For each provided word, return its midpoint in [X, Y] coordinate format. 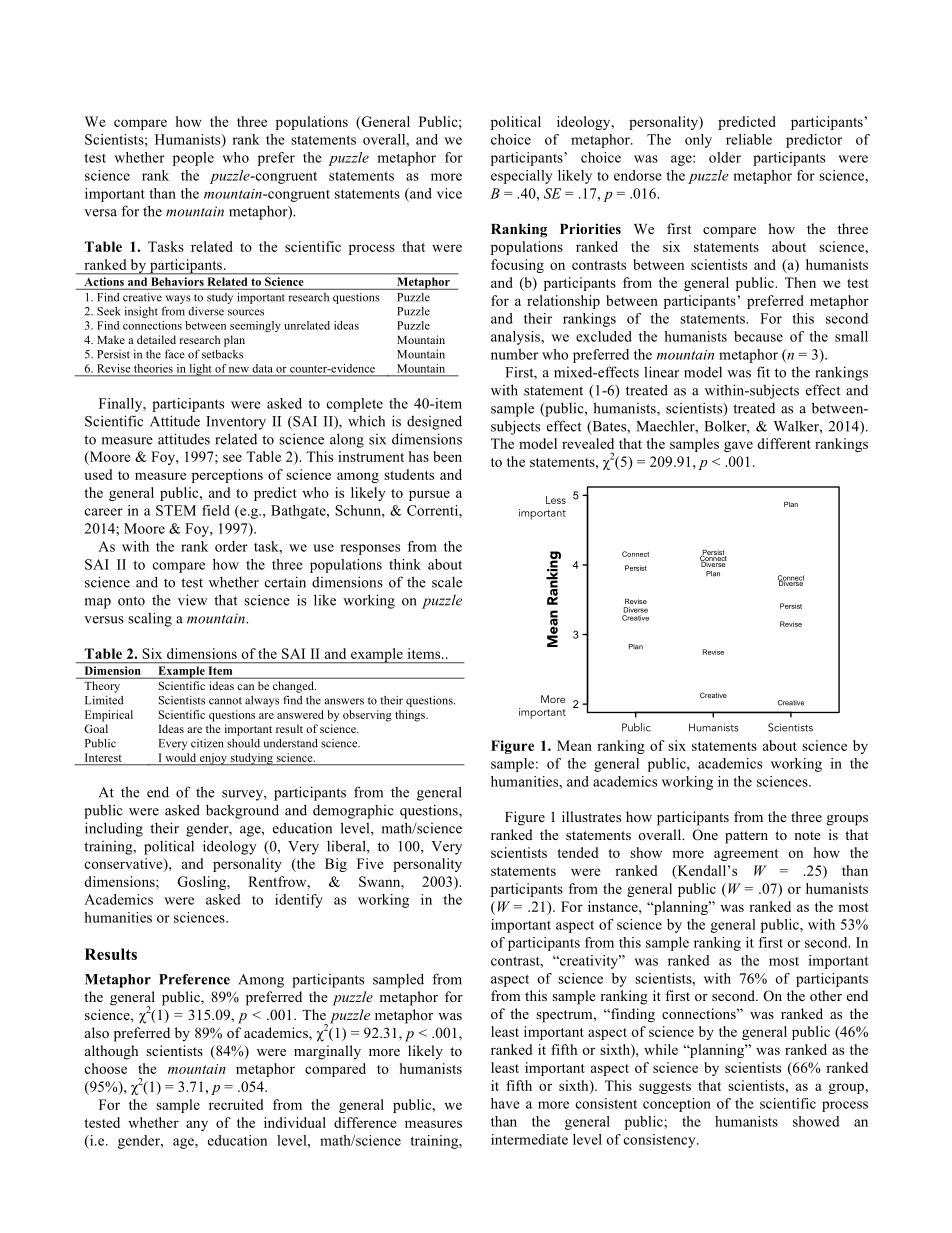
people [193, 159]
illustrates [591, 816]
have [505, 1103]
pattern [746, 837]
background [242, 811]
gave [738, 446]
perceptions [227, 476]
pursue [429, 495]
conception [677, 1105]
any [197, 1125]
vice [449, 193]
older [725, 157]
